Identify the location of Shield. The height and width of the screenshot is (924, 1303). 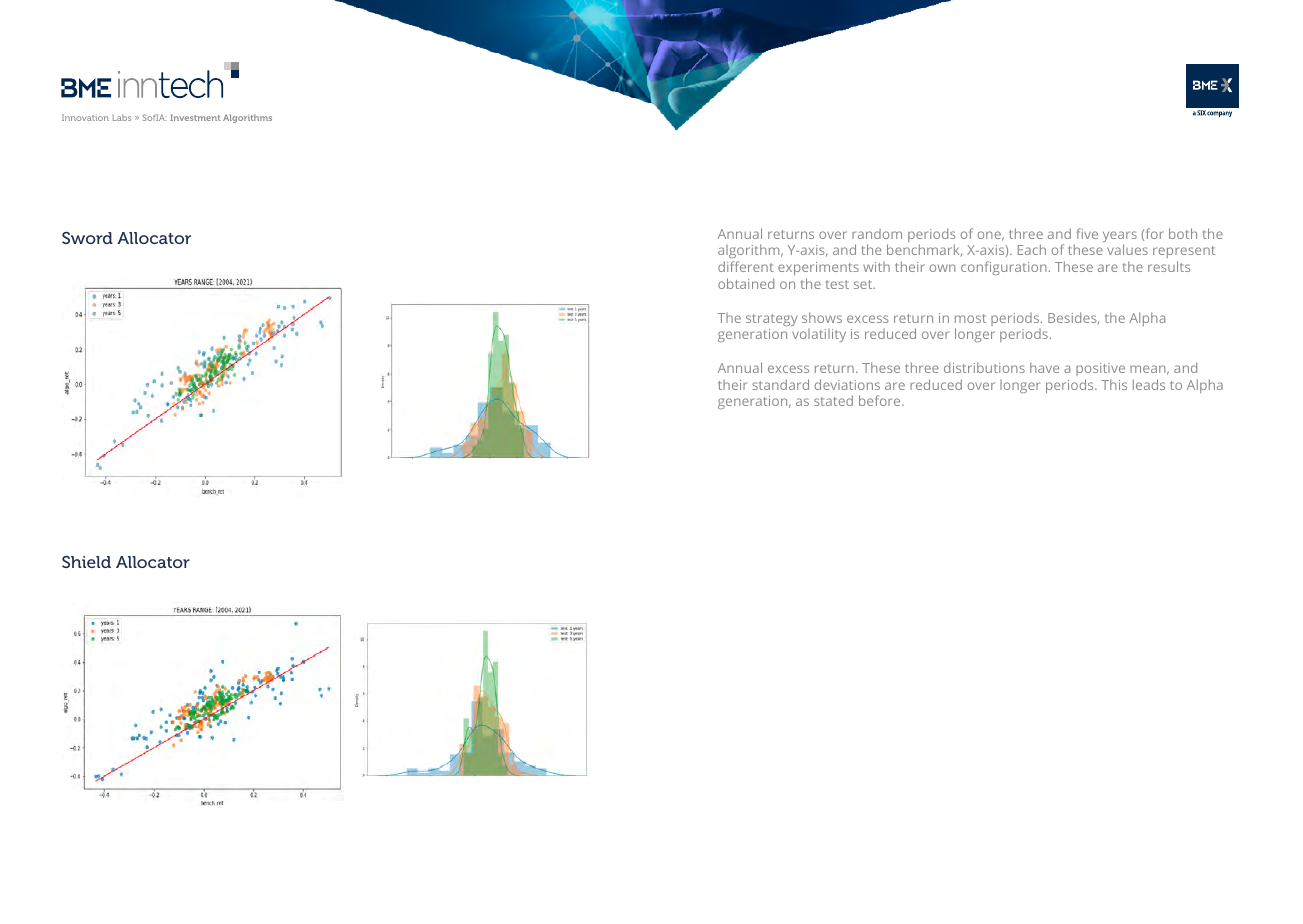
(86, 562).
